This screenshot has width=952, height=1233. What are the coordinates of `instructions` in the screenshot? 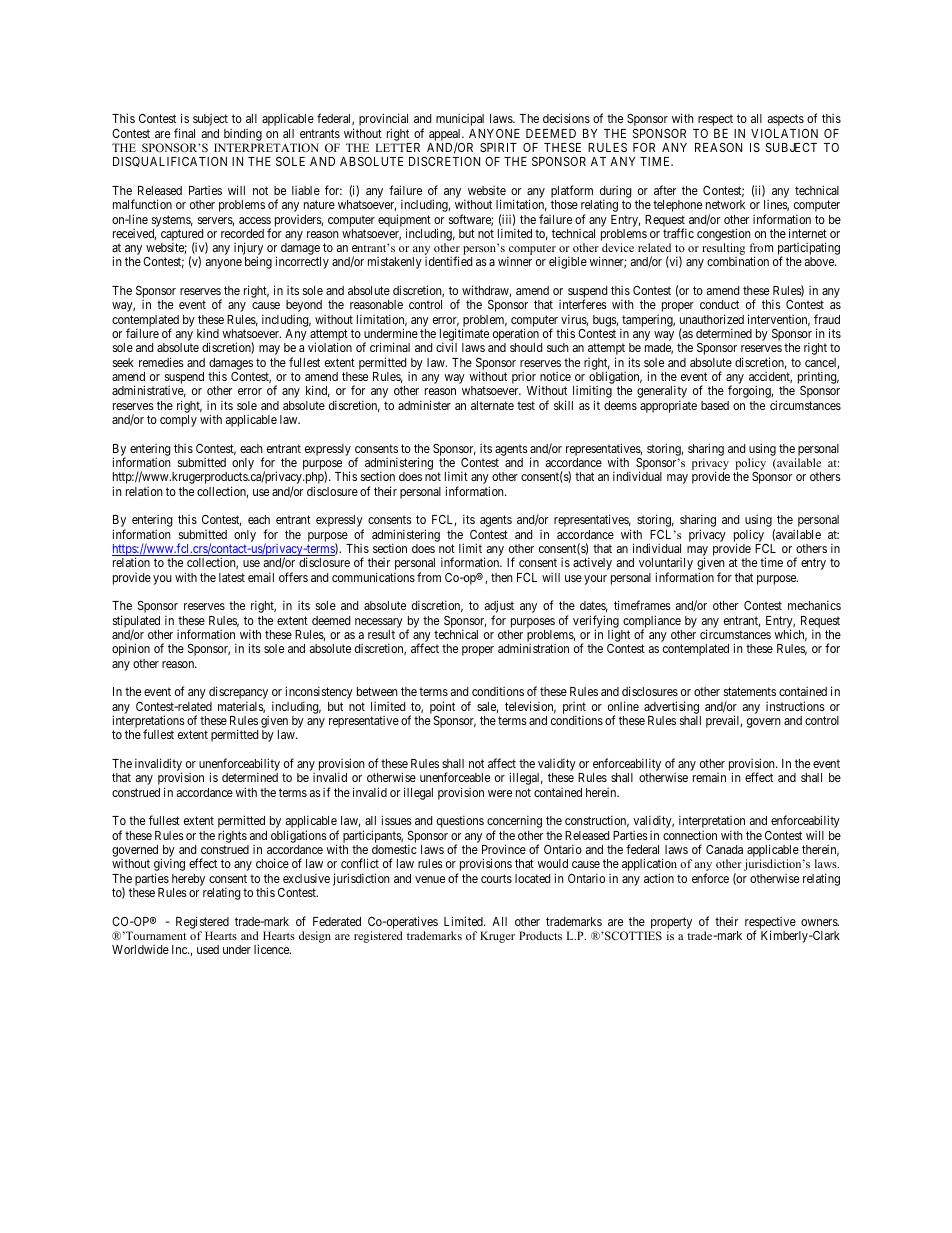 It's located at (795, 706).
